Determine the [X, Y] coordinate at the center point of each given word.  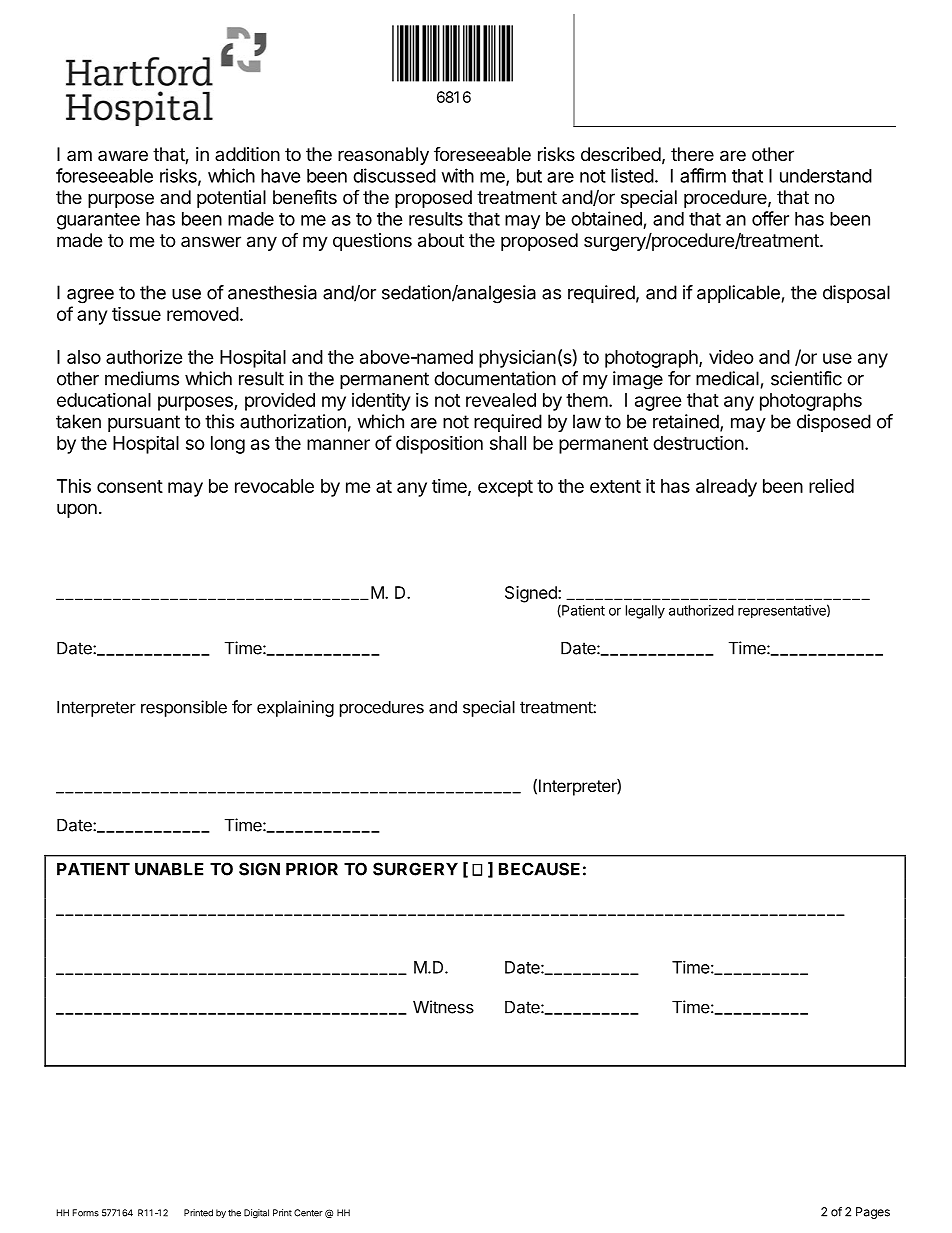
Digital [256, 1213]
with [458, 175]
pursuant [144, 423]
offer [770, 218]
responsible [184, 708]
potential [231, 199]
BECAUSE [539, 869]
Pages [873, 1213]
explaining [295, 708]
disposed [834, 423]
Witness [443, 1007]
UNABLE [169, 869]
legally [645, 612]
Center [308, 1213]
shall [508, 443]
